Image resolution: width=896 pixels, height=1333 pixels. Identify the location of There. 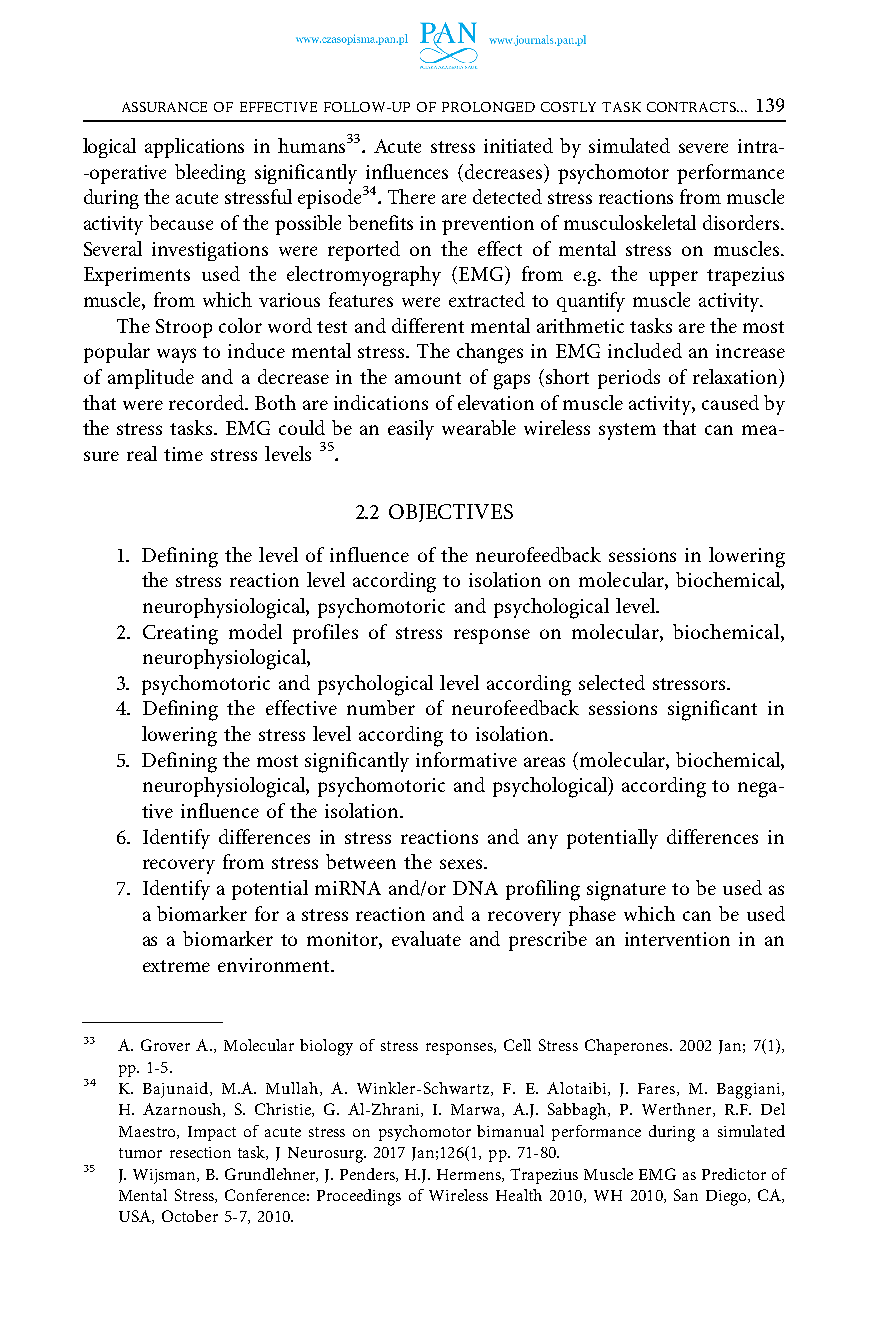
(411, 196).
